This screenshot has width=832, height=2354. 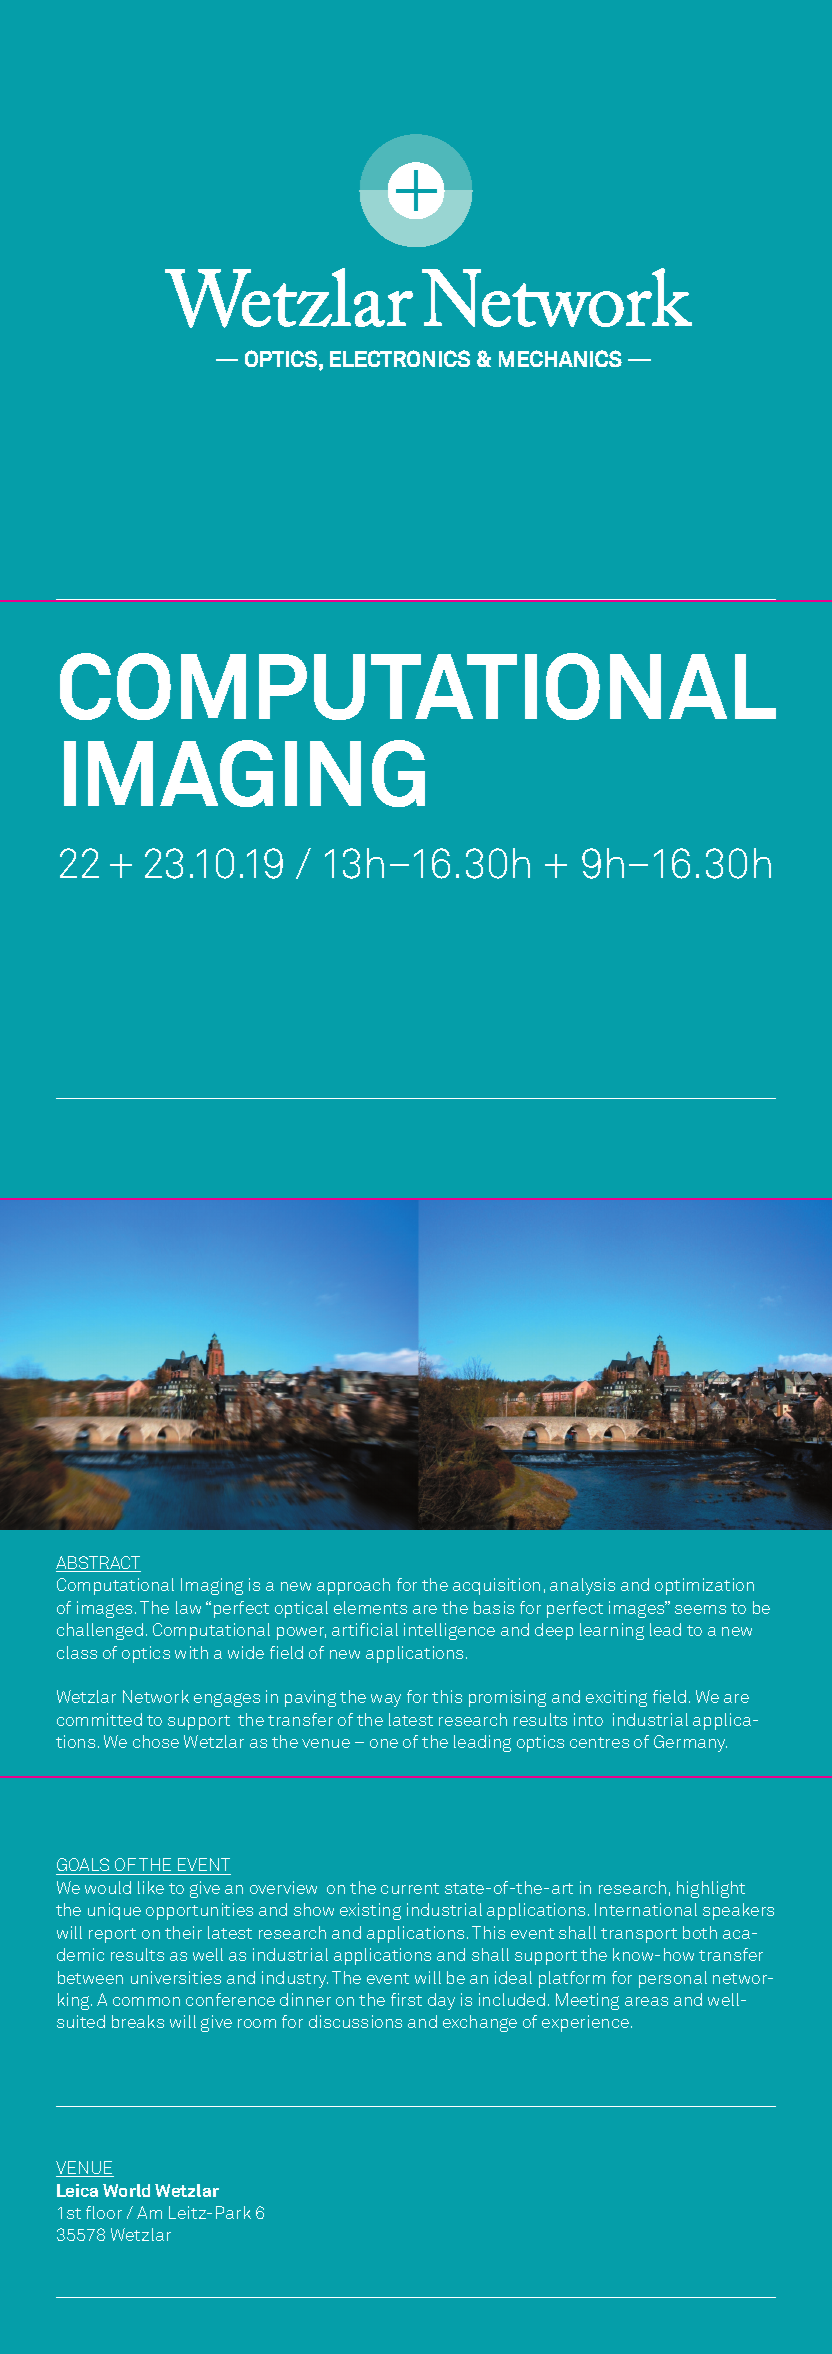 What do you see at coordinates (188, 1607) in the screenshot?
I see `law` at bounding box center [188, 1607].
